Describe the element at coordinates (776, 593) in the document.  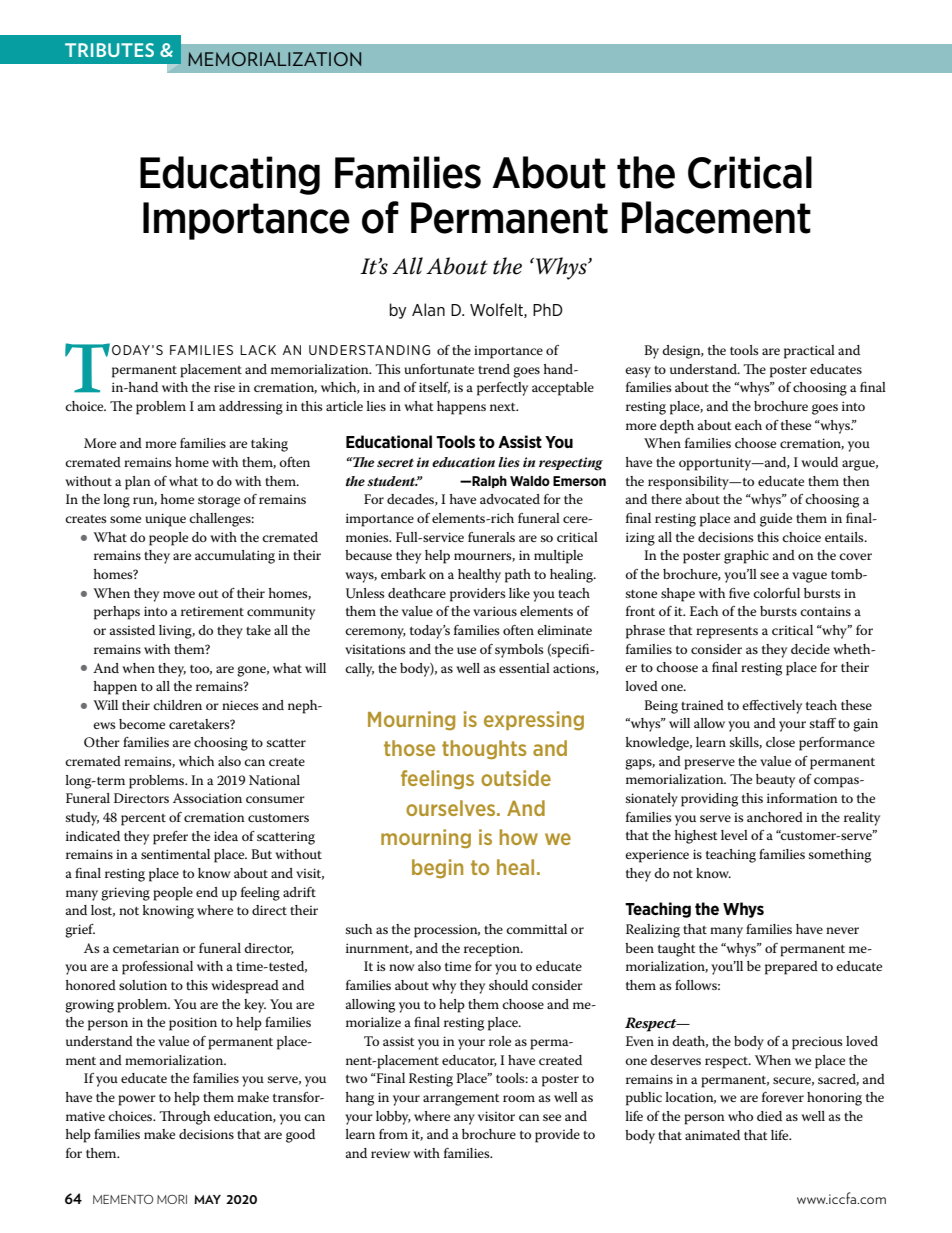
I see `colorful` at that location.
